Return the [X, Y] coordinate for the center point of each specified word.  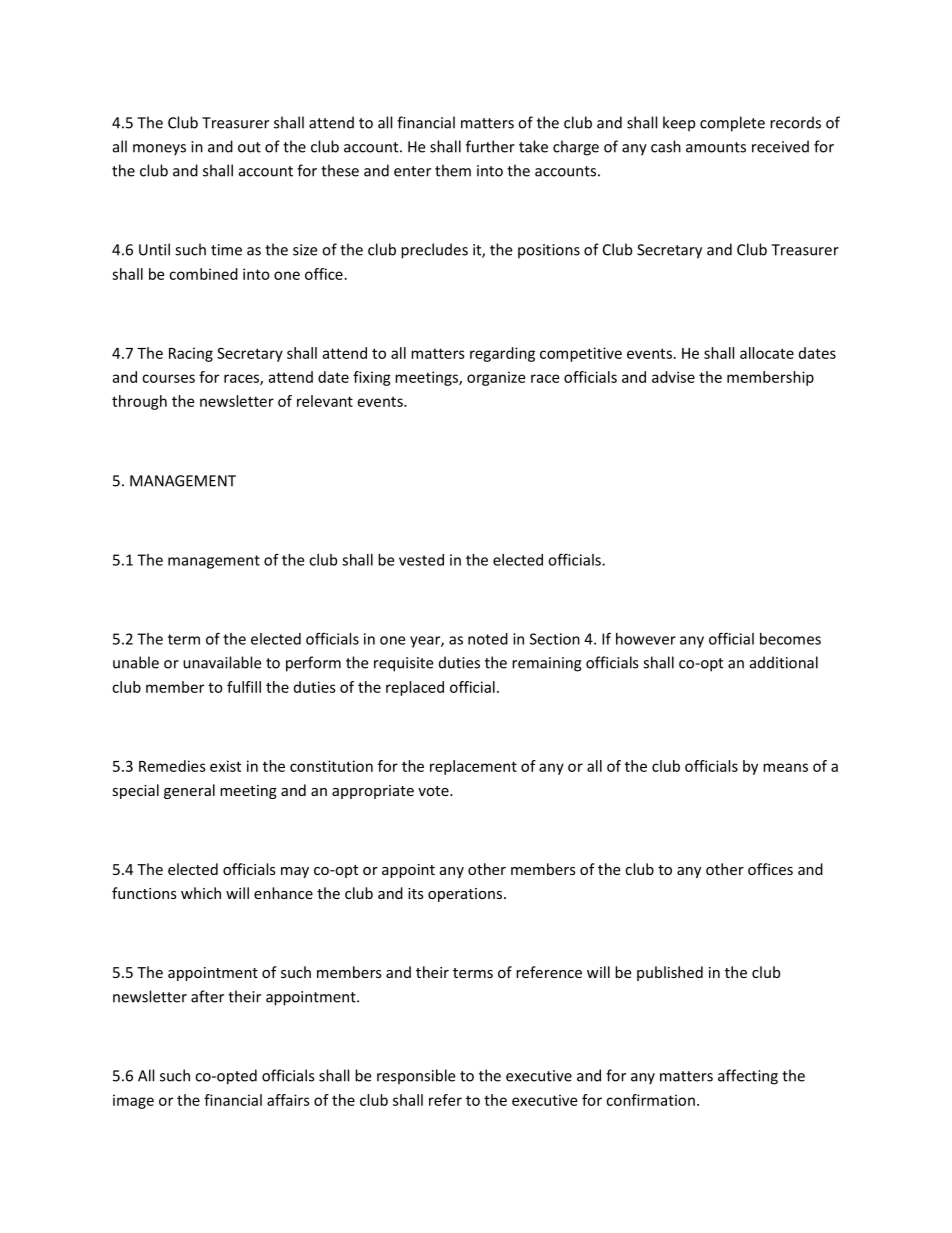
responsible [416, 1077]
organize [496, 378]
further [490, 146]
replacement [473, 767]
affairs [288, 1100]
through [139, 402]
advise [673, 377]
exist [225, 766]
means [785, 767]
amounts [716, 147]
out [249, 147]
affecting [748, 1077]
